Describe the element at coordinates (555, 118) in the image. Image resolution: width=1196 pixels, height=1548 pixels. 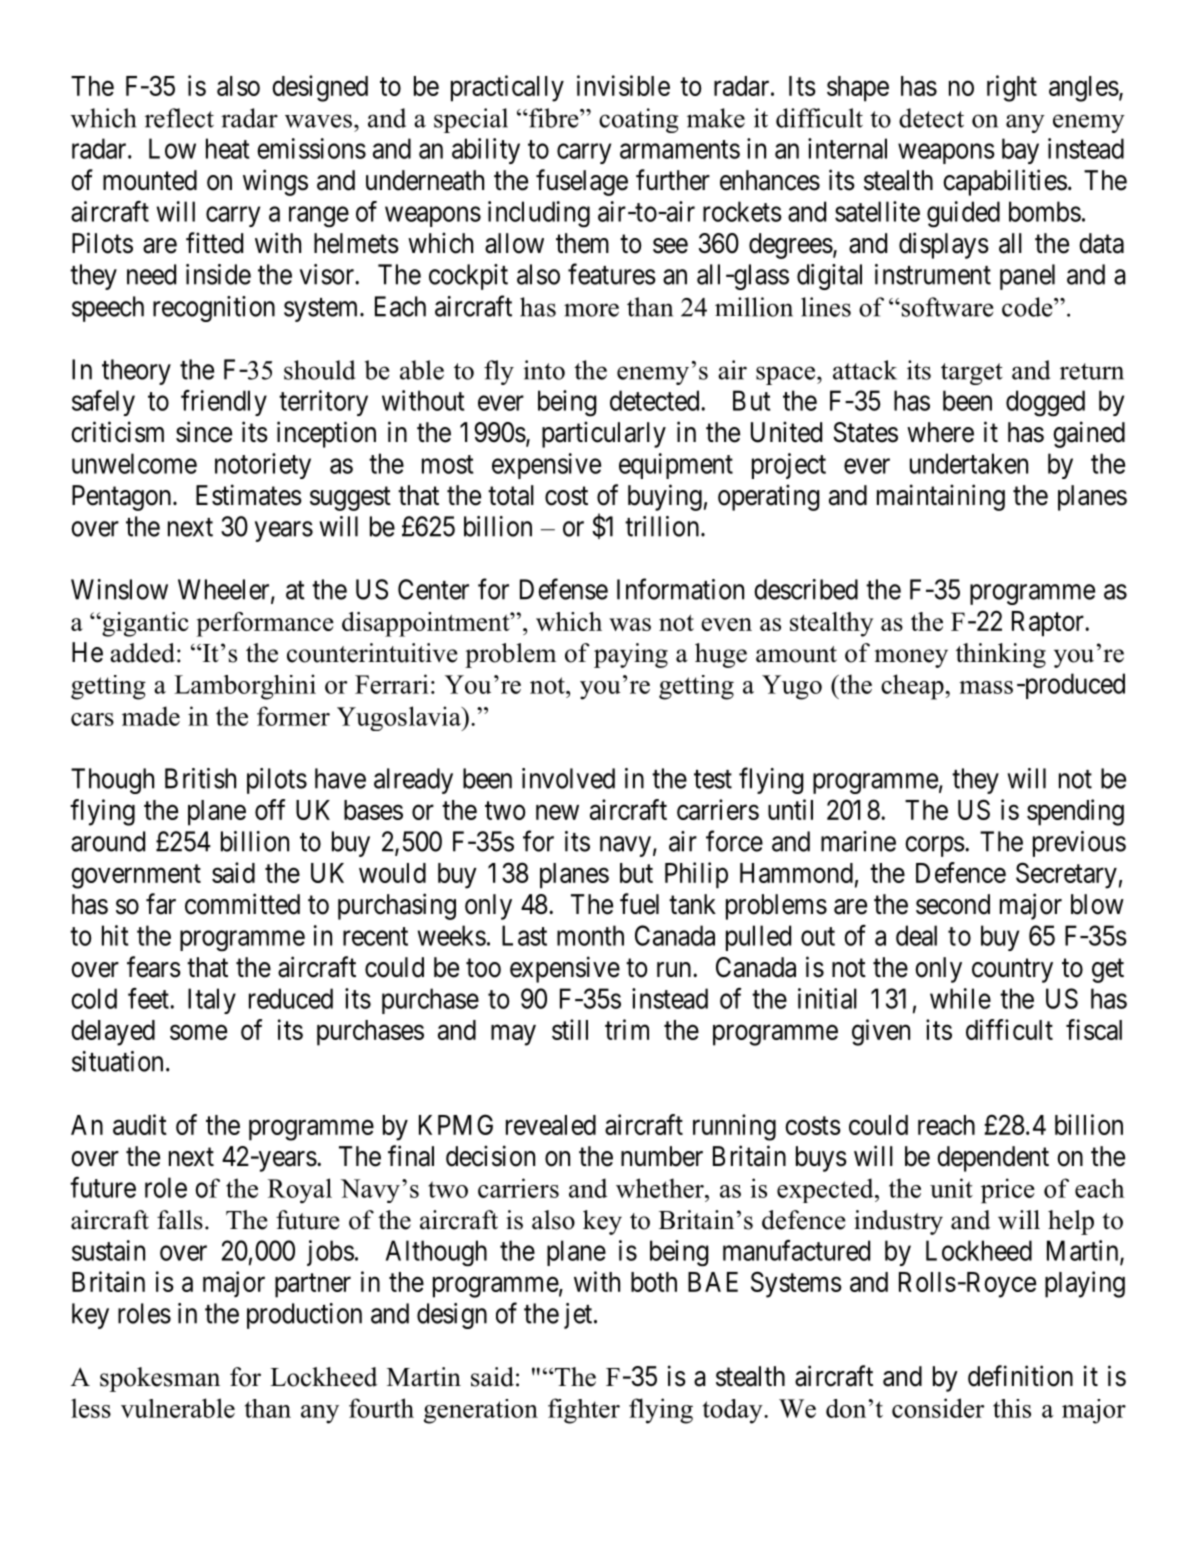
I see `fibre` at that location.
